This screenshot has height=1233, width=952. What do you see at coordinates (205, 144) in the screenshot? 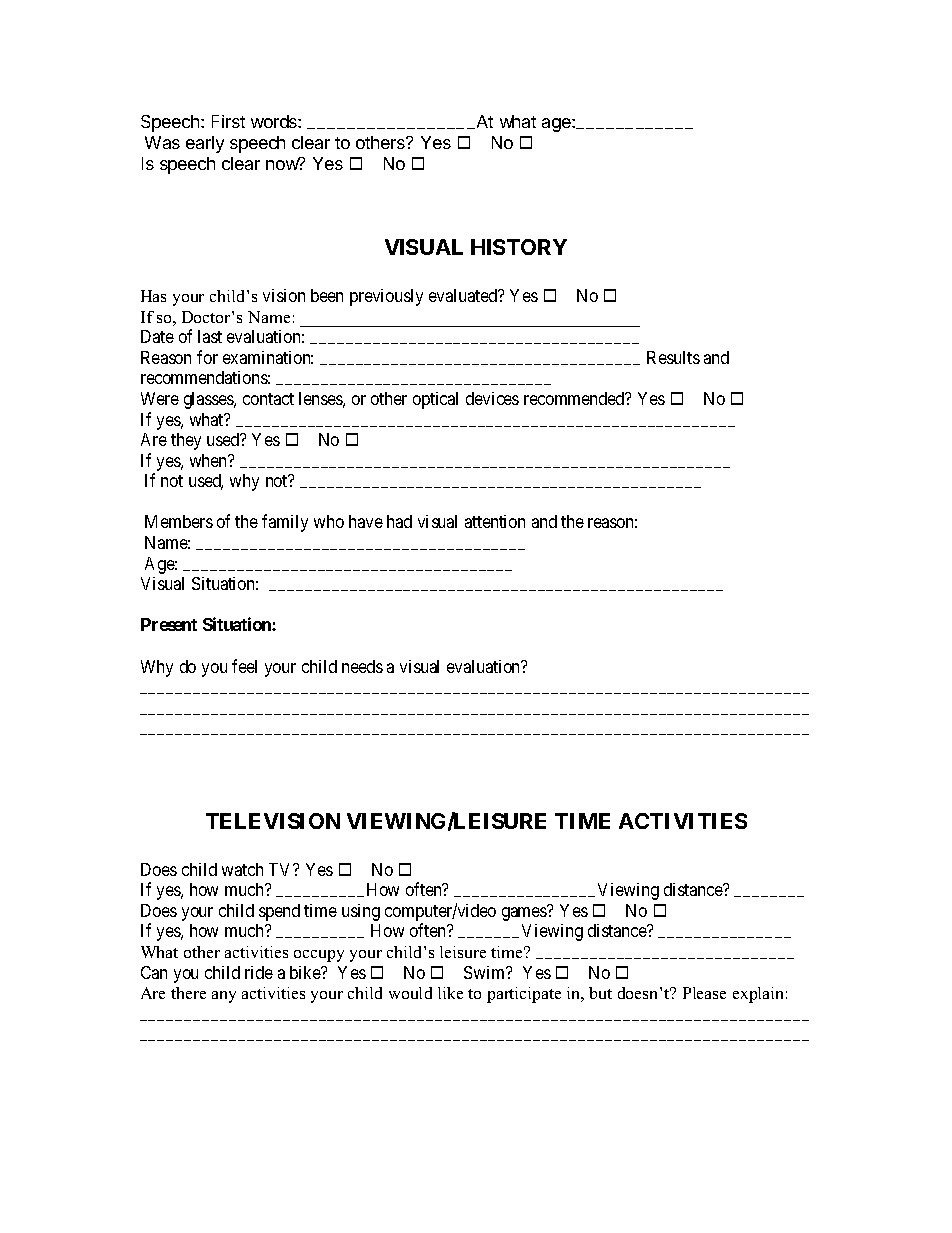
I see `early` at bounding box center [205, 144].
